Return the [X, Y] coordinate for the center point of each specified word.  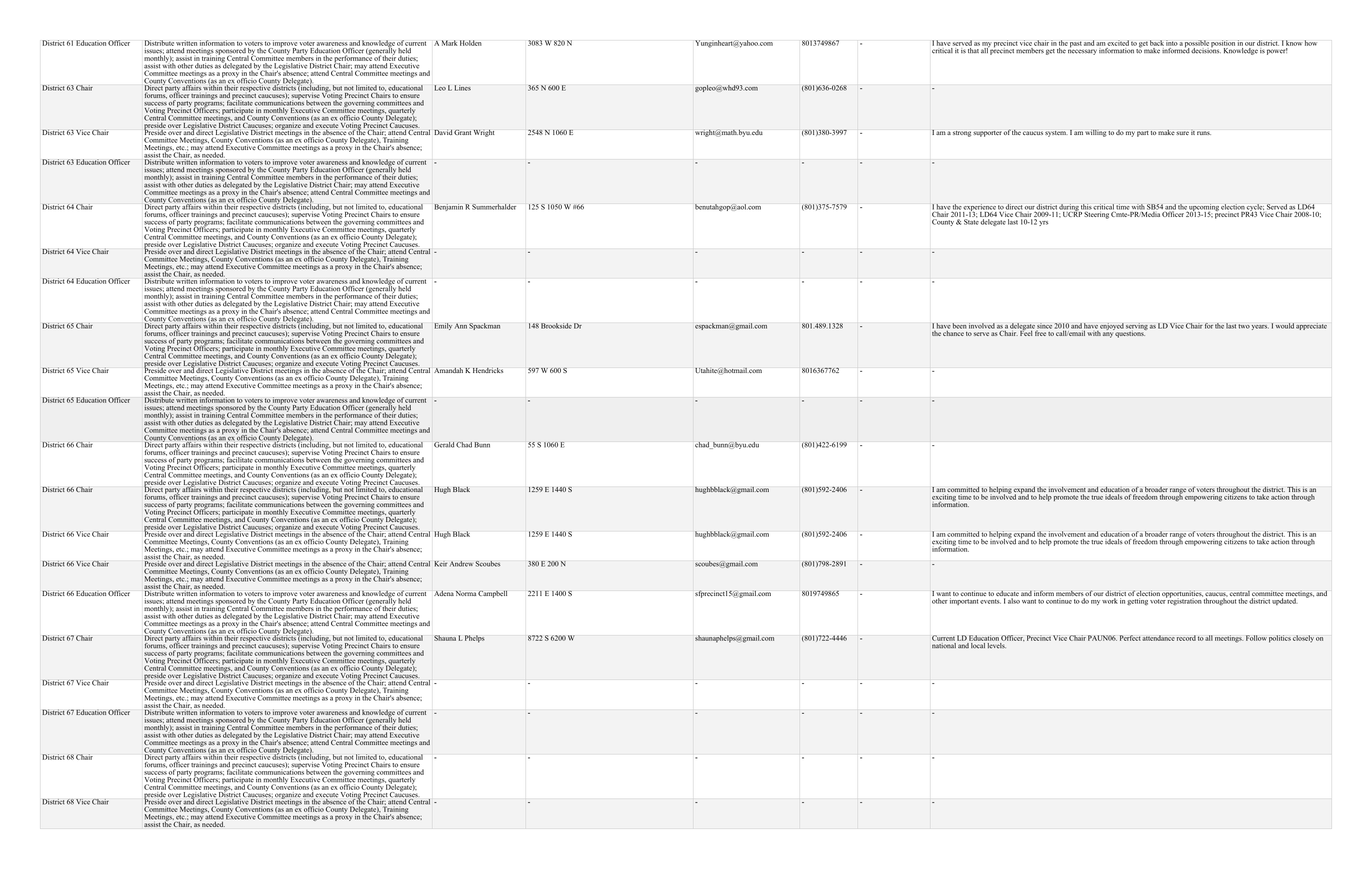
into [1172, 43]
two [1244, 326]
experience [980, 208]
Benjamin [449, 207]
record [1186, 638]
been [959, 326]
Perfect [1130, 638]
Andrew [462, 564]
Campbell [492, 594]
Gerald [444, 445]
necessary [1082, 51]
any [1108, 335]
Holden [471, 43]
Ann [461, 326]
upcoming [1203, 208]
